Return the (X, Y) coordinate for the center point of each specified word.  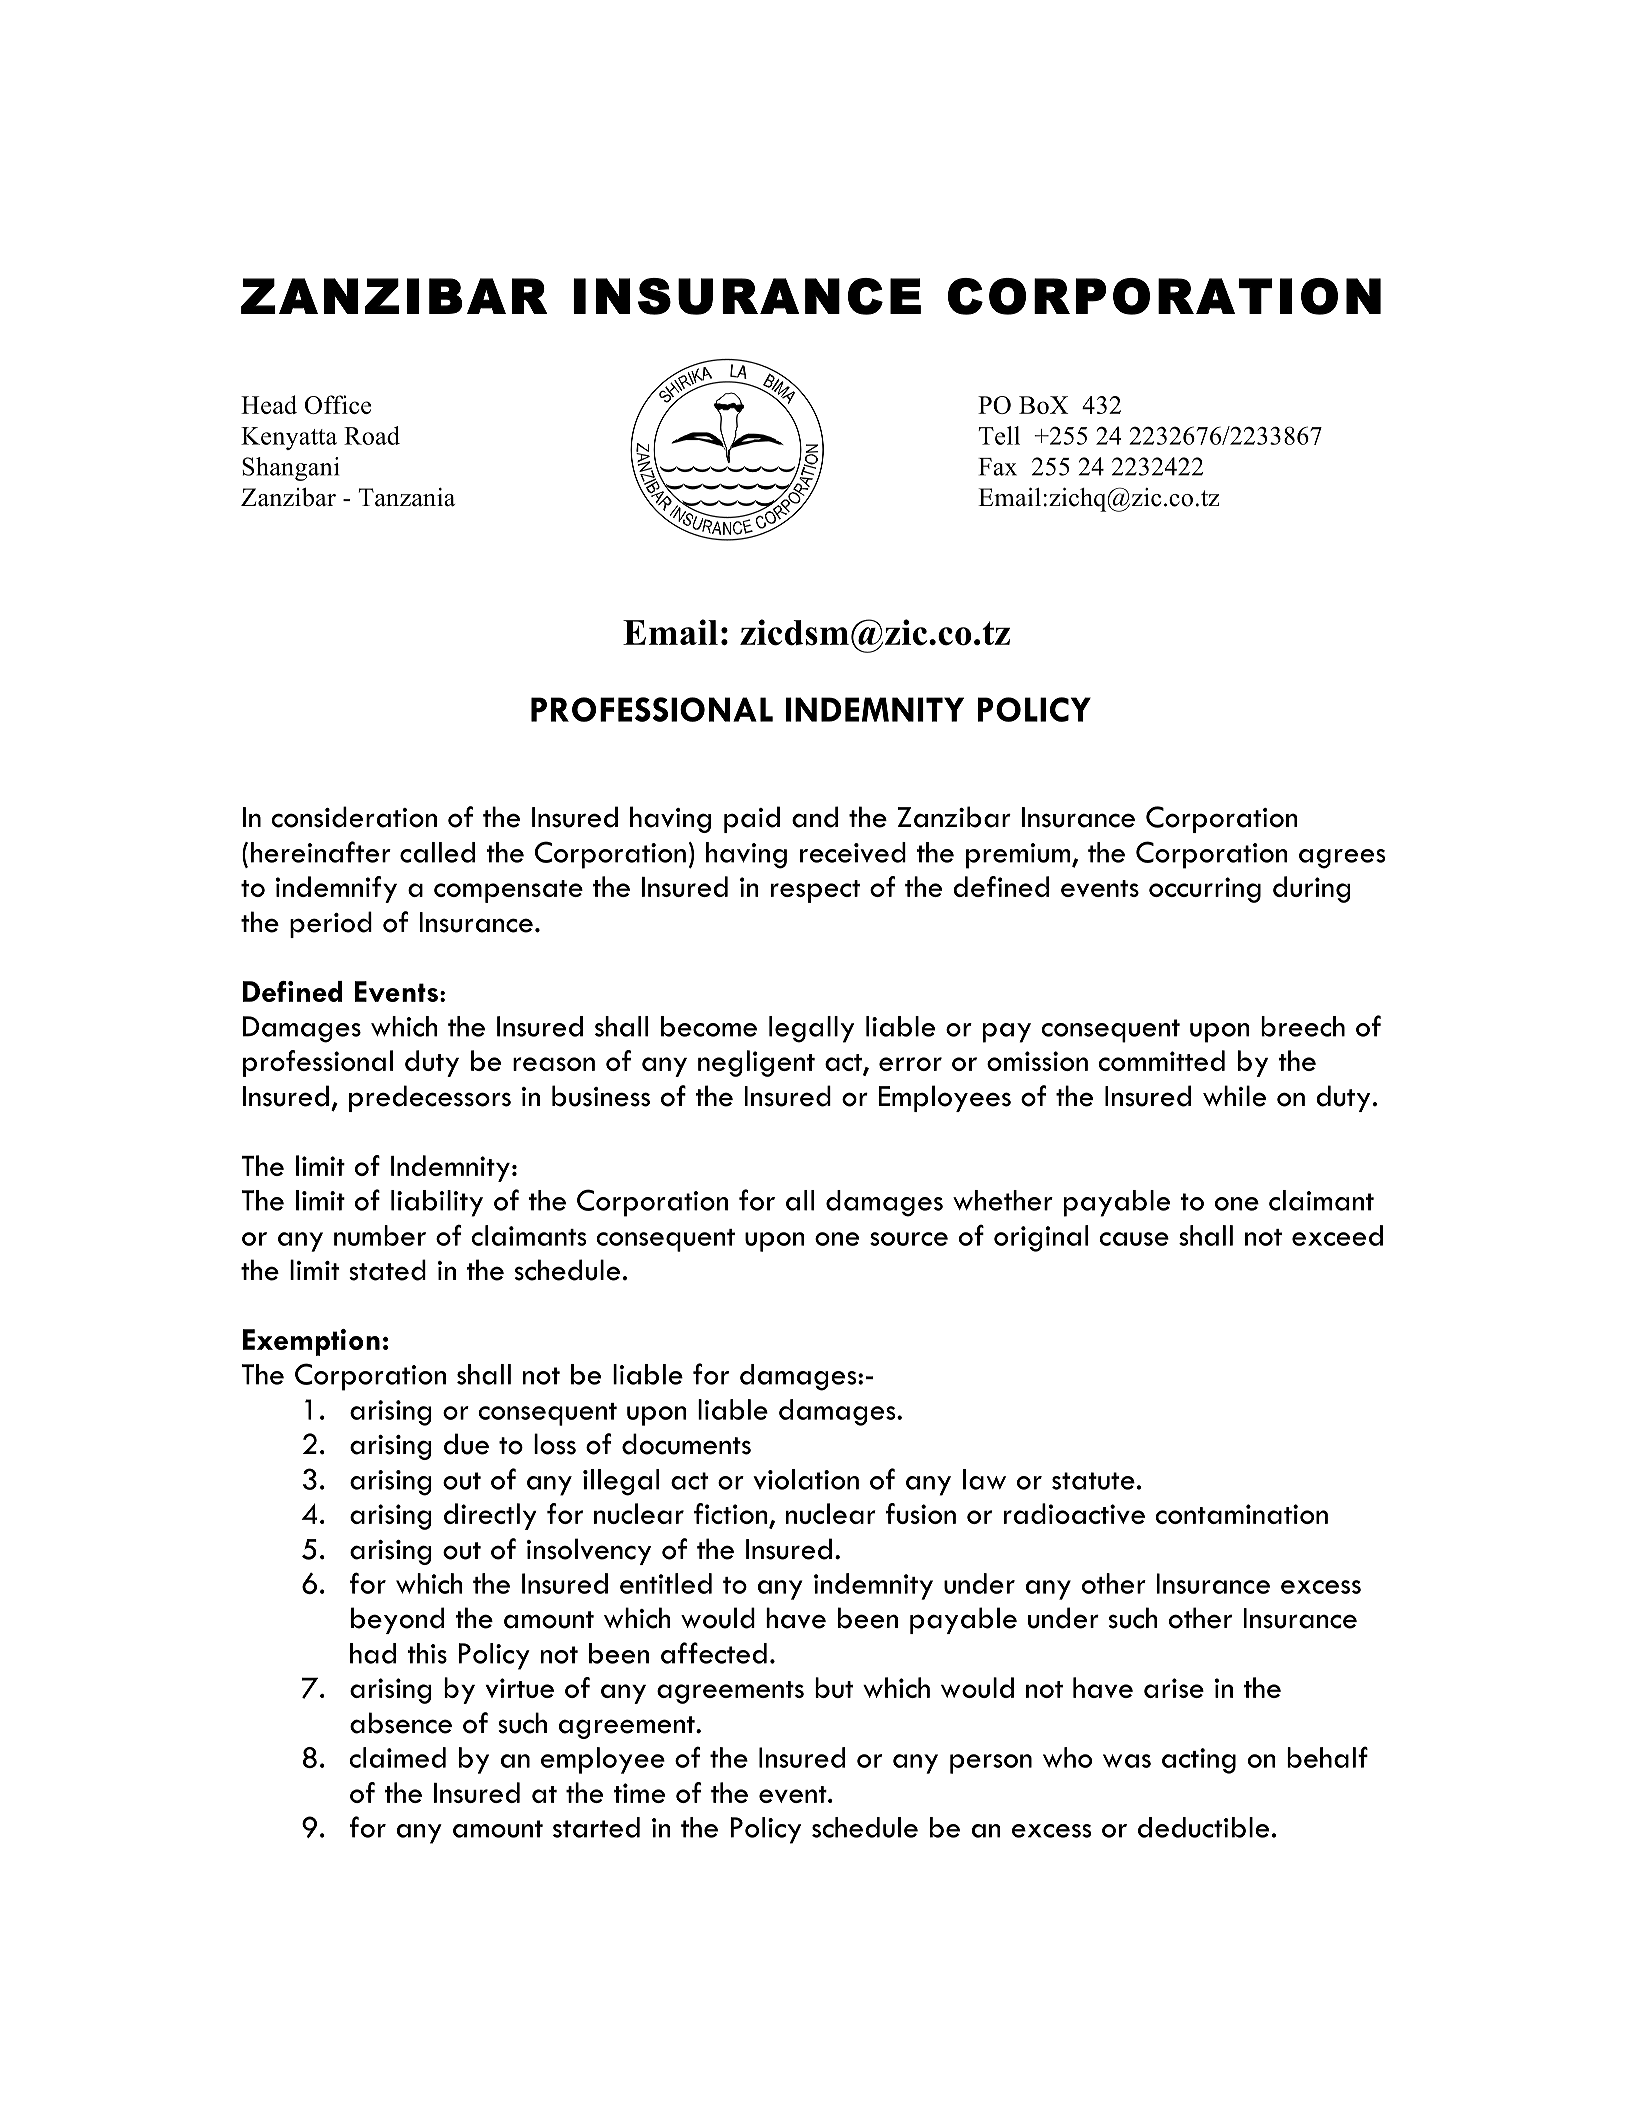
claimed (397, 1757)
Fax (997, 467)
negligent (756, 1063)
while (1234, 1096)
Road (372, 435)
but (834, 1687)
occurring (1205, 890)
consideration (354, 817)
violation (806, 1479)
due (466, 1444)
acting (1199, 1761)
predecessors (430, 1098)
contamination (1241, 1514)
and (815, 817)
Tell (999, 435)
